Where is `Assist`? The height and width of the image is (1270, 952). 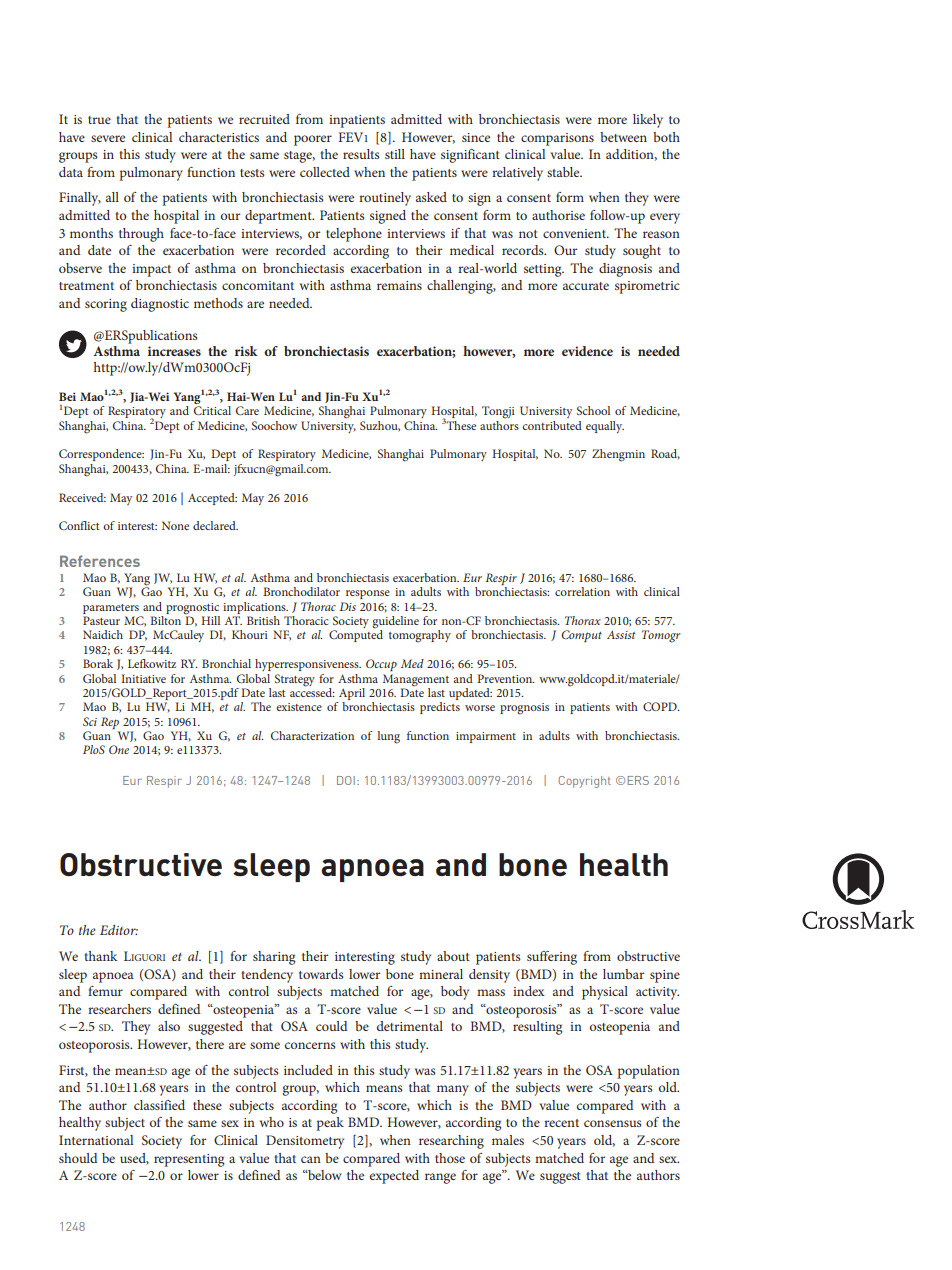
Assist is located at coordinates (621, 634).
